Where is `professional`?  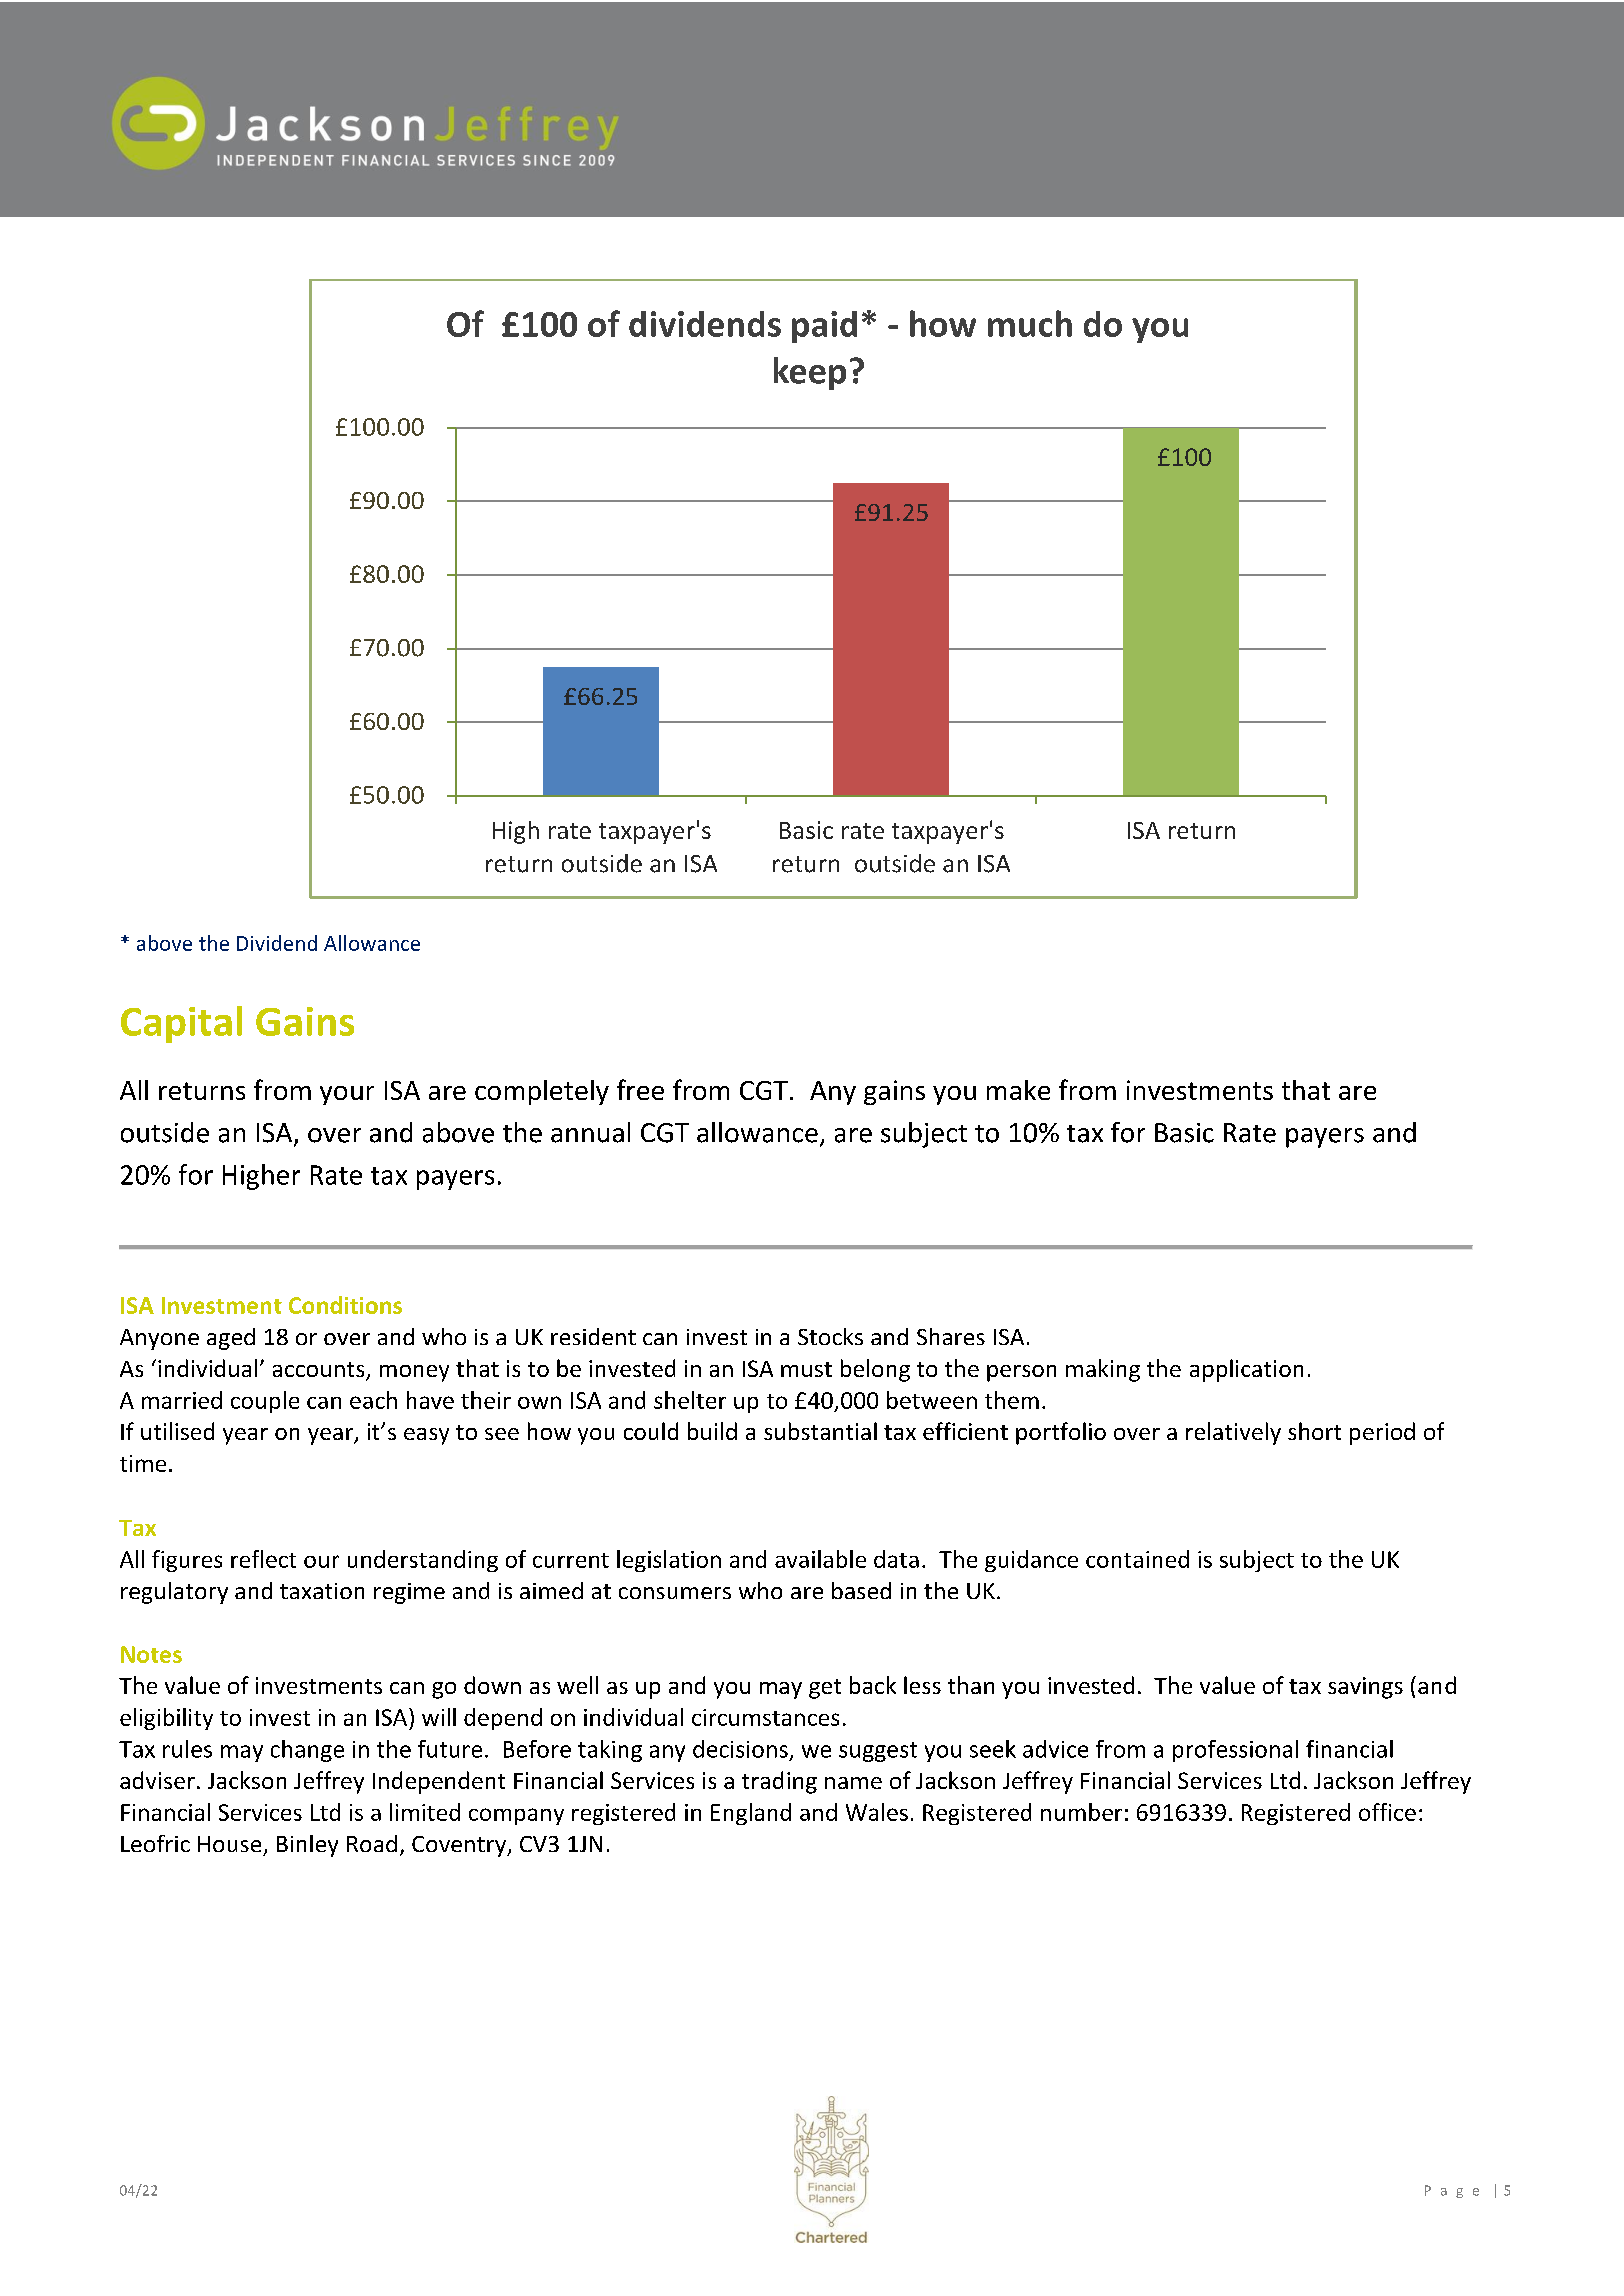 professional is located at coordinates (1235, 1751).
